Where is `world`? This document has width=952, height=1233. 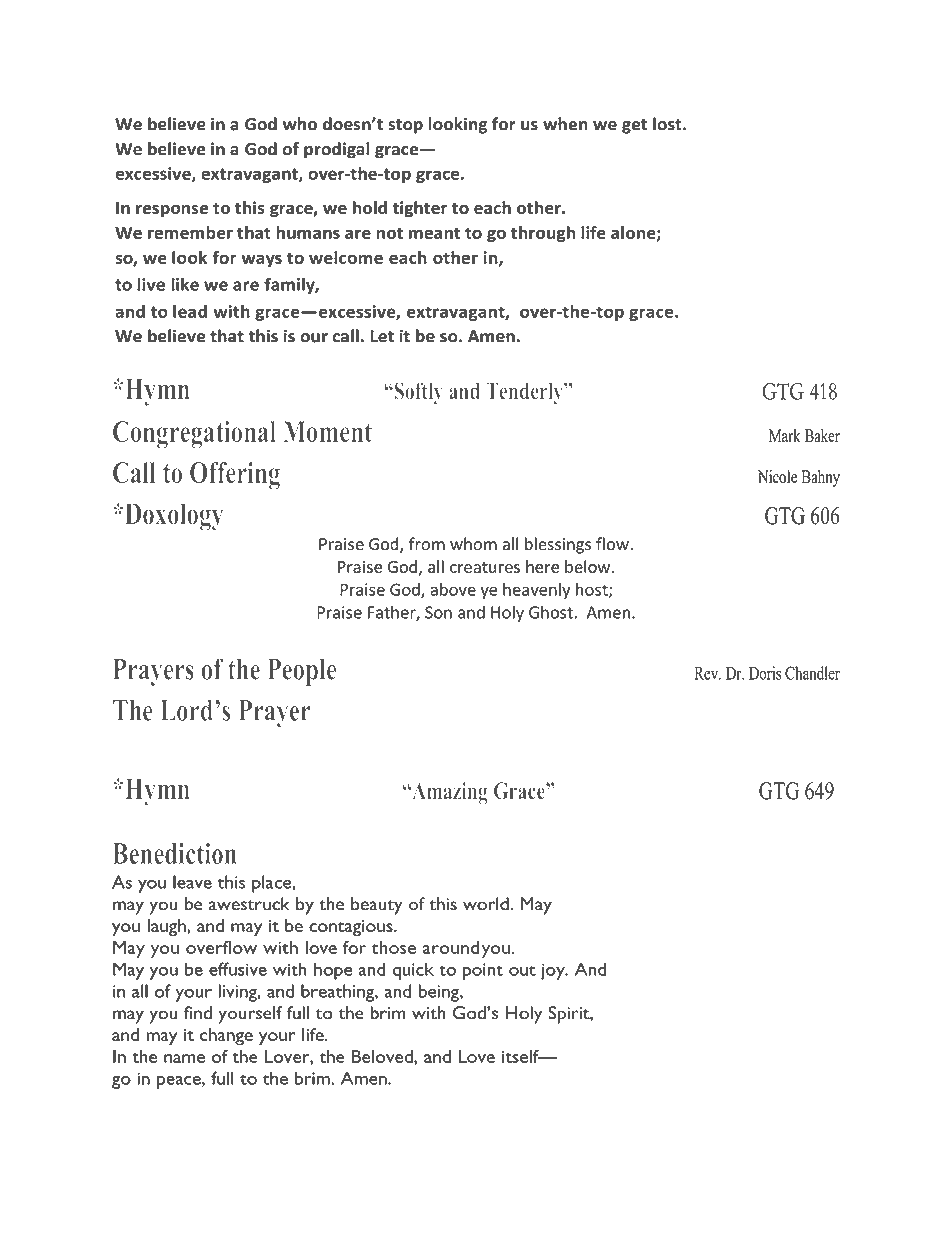 world is located at coordinates (487, 904).
